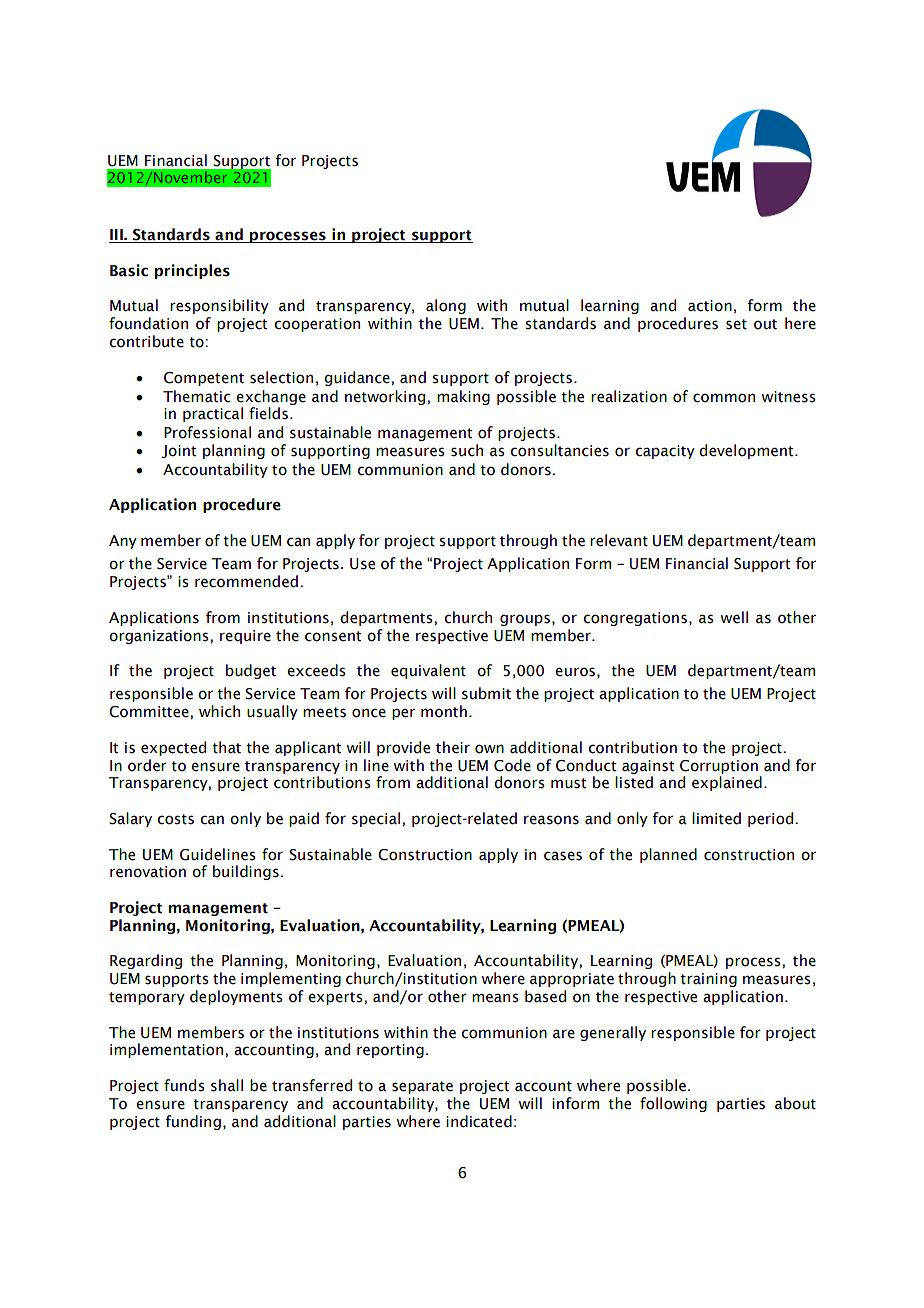 The height and width of the document is (1308, 924). What do you see at coordinates (184, 1085) in the document?
I see `funds` at bounding box center [184, 1085].
